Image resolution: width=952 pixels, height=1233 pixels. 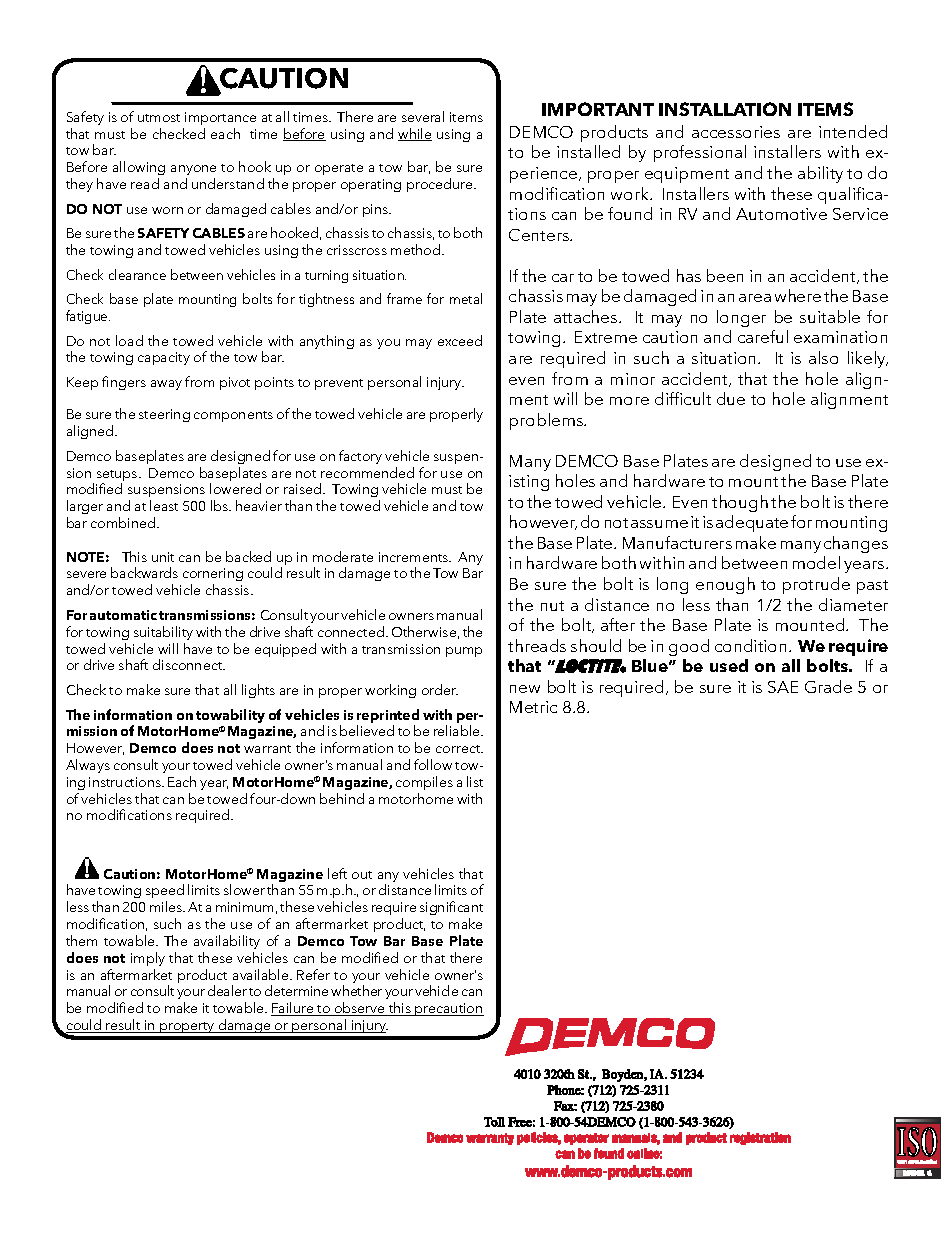 I want to click on due, so click(x=731, y=398).
